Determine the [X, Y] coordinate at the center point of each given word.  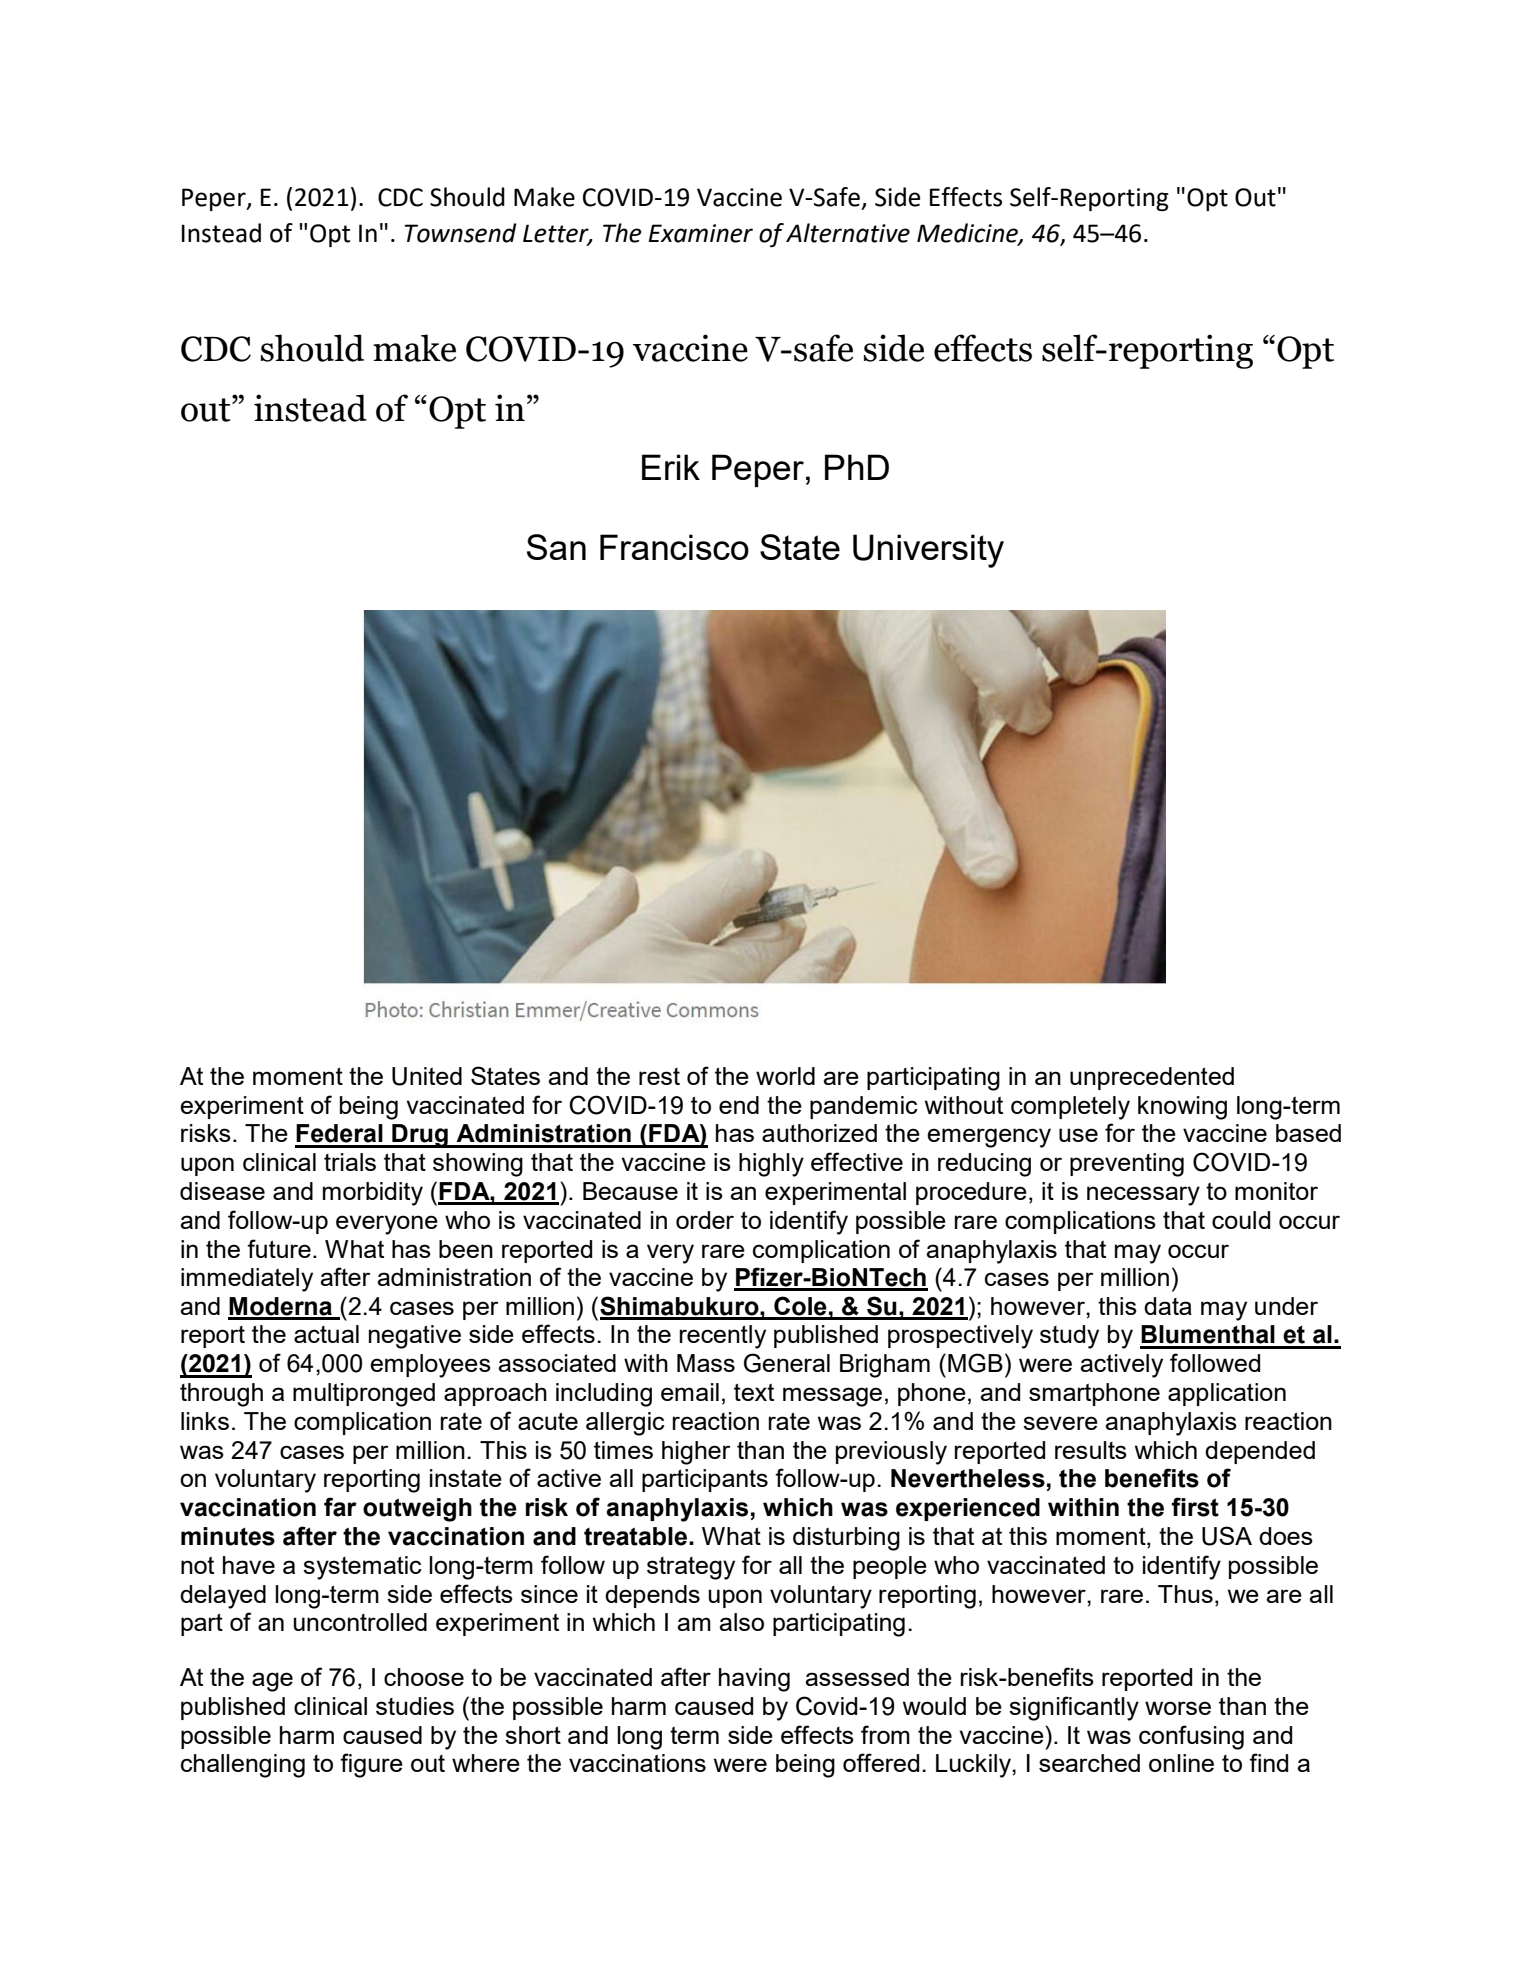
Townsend [461, 233]
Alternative [848, 233]
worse [1178, 1708]
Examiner [701, 233]
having [754, 1680]
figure [371, 1765]
